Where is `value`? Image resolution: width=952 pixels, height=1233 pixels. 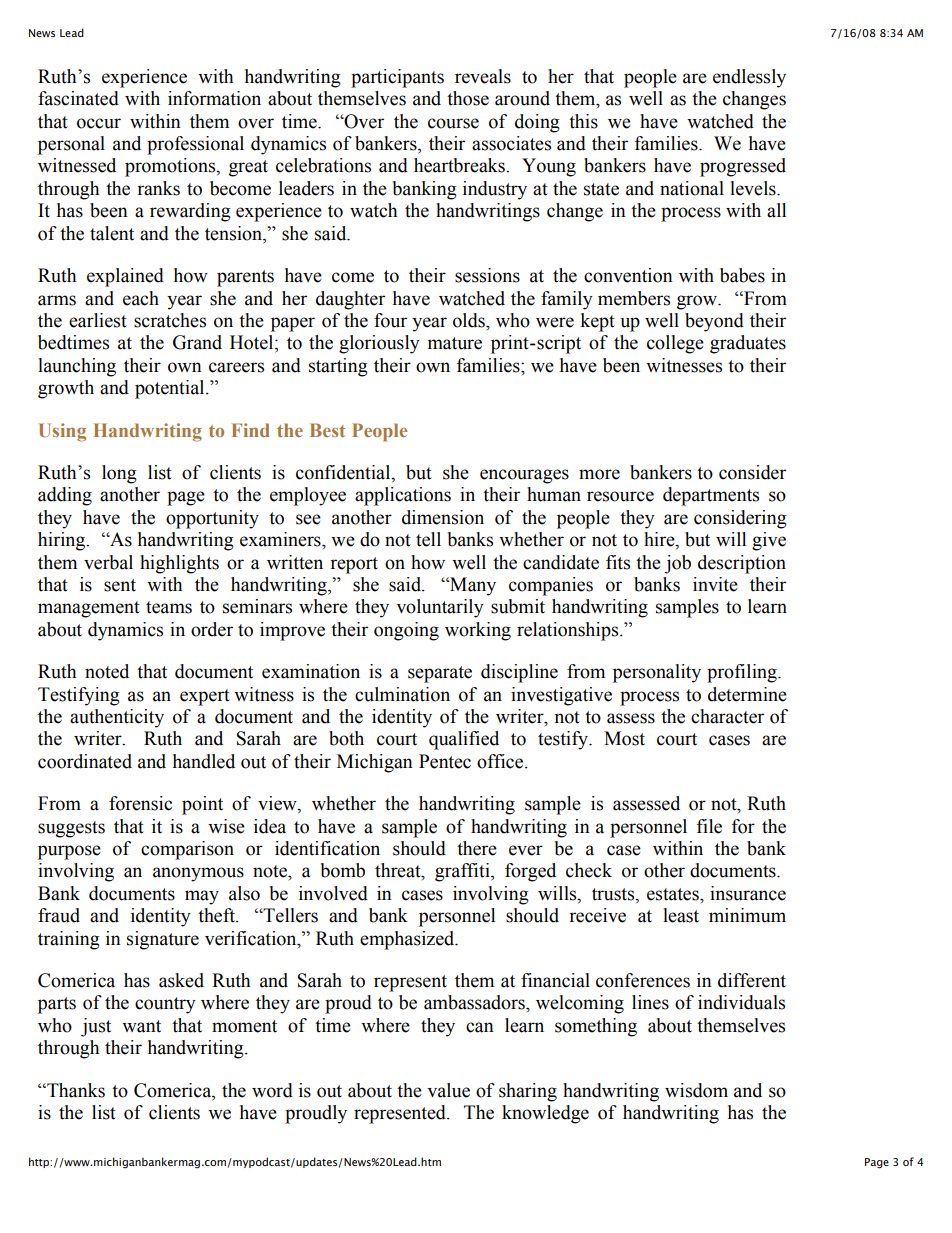 value is located at coordinates (448, 1090).
